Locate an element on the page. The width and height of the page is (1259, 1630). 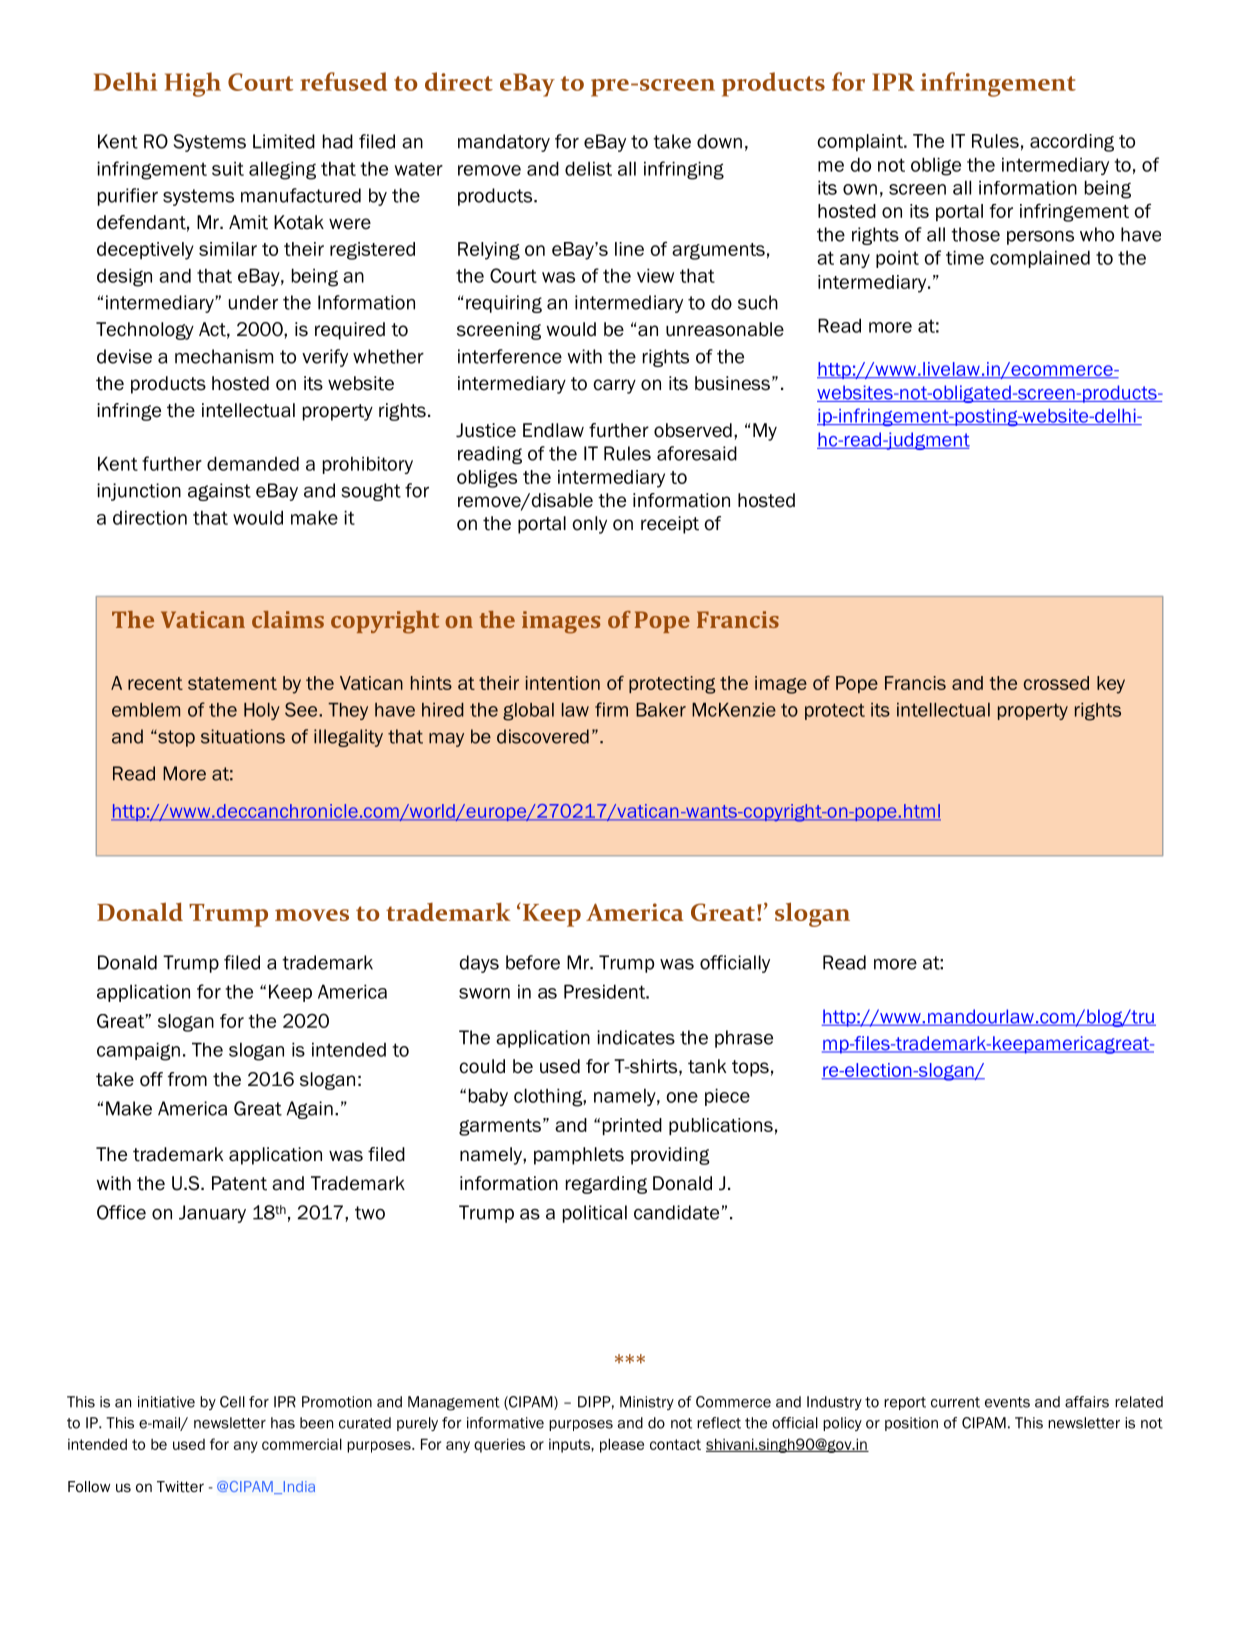
delist is located at coordinates (588, 168).
